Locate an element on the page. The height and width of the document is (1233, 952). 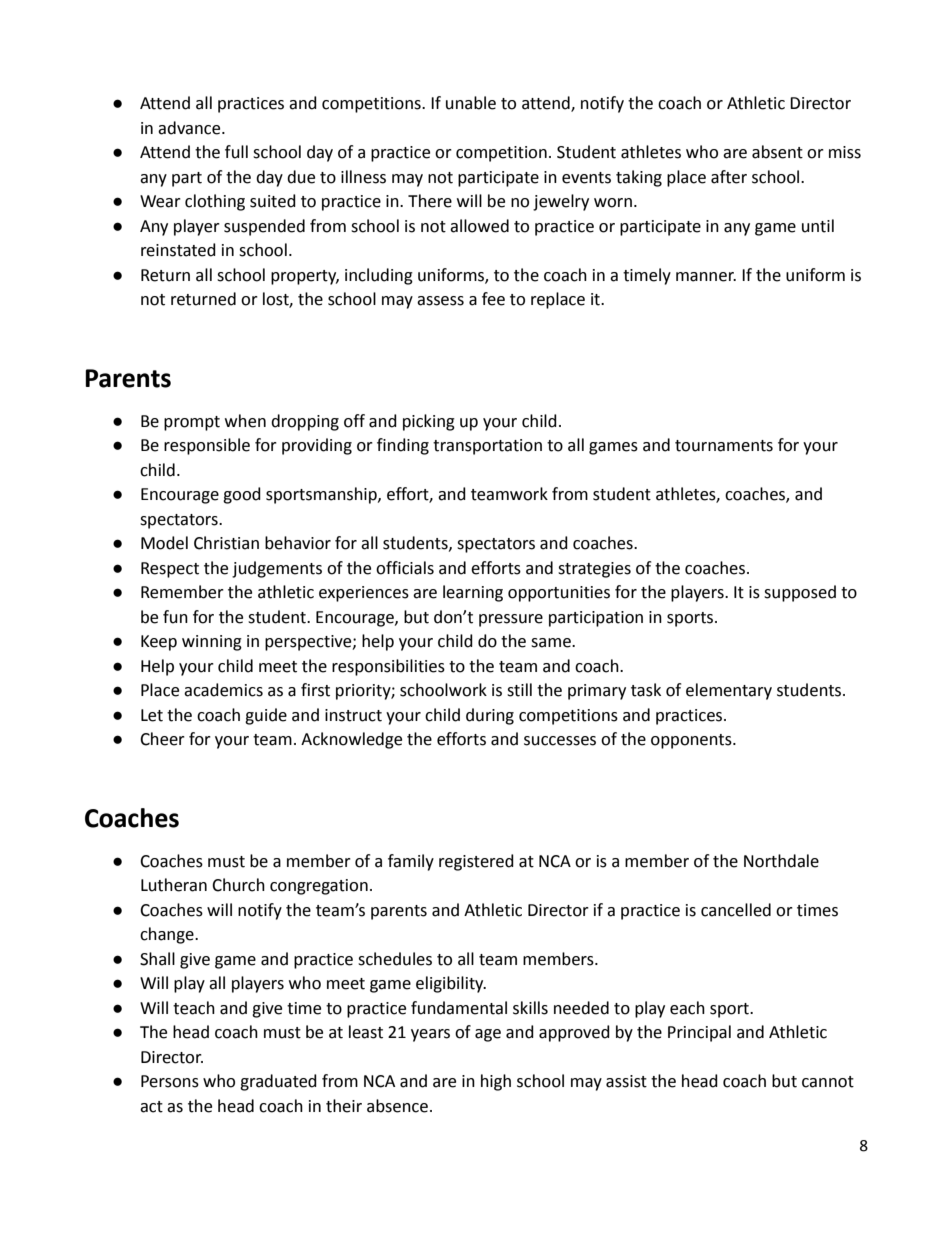
absent is located at coordinates (777, 152).
